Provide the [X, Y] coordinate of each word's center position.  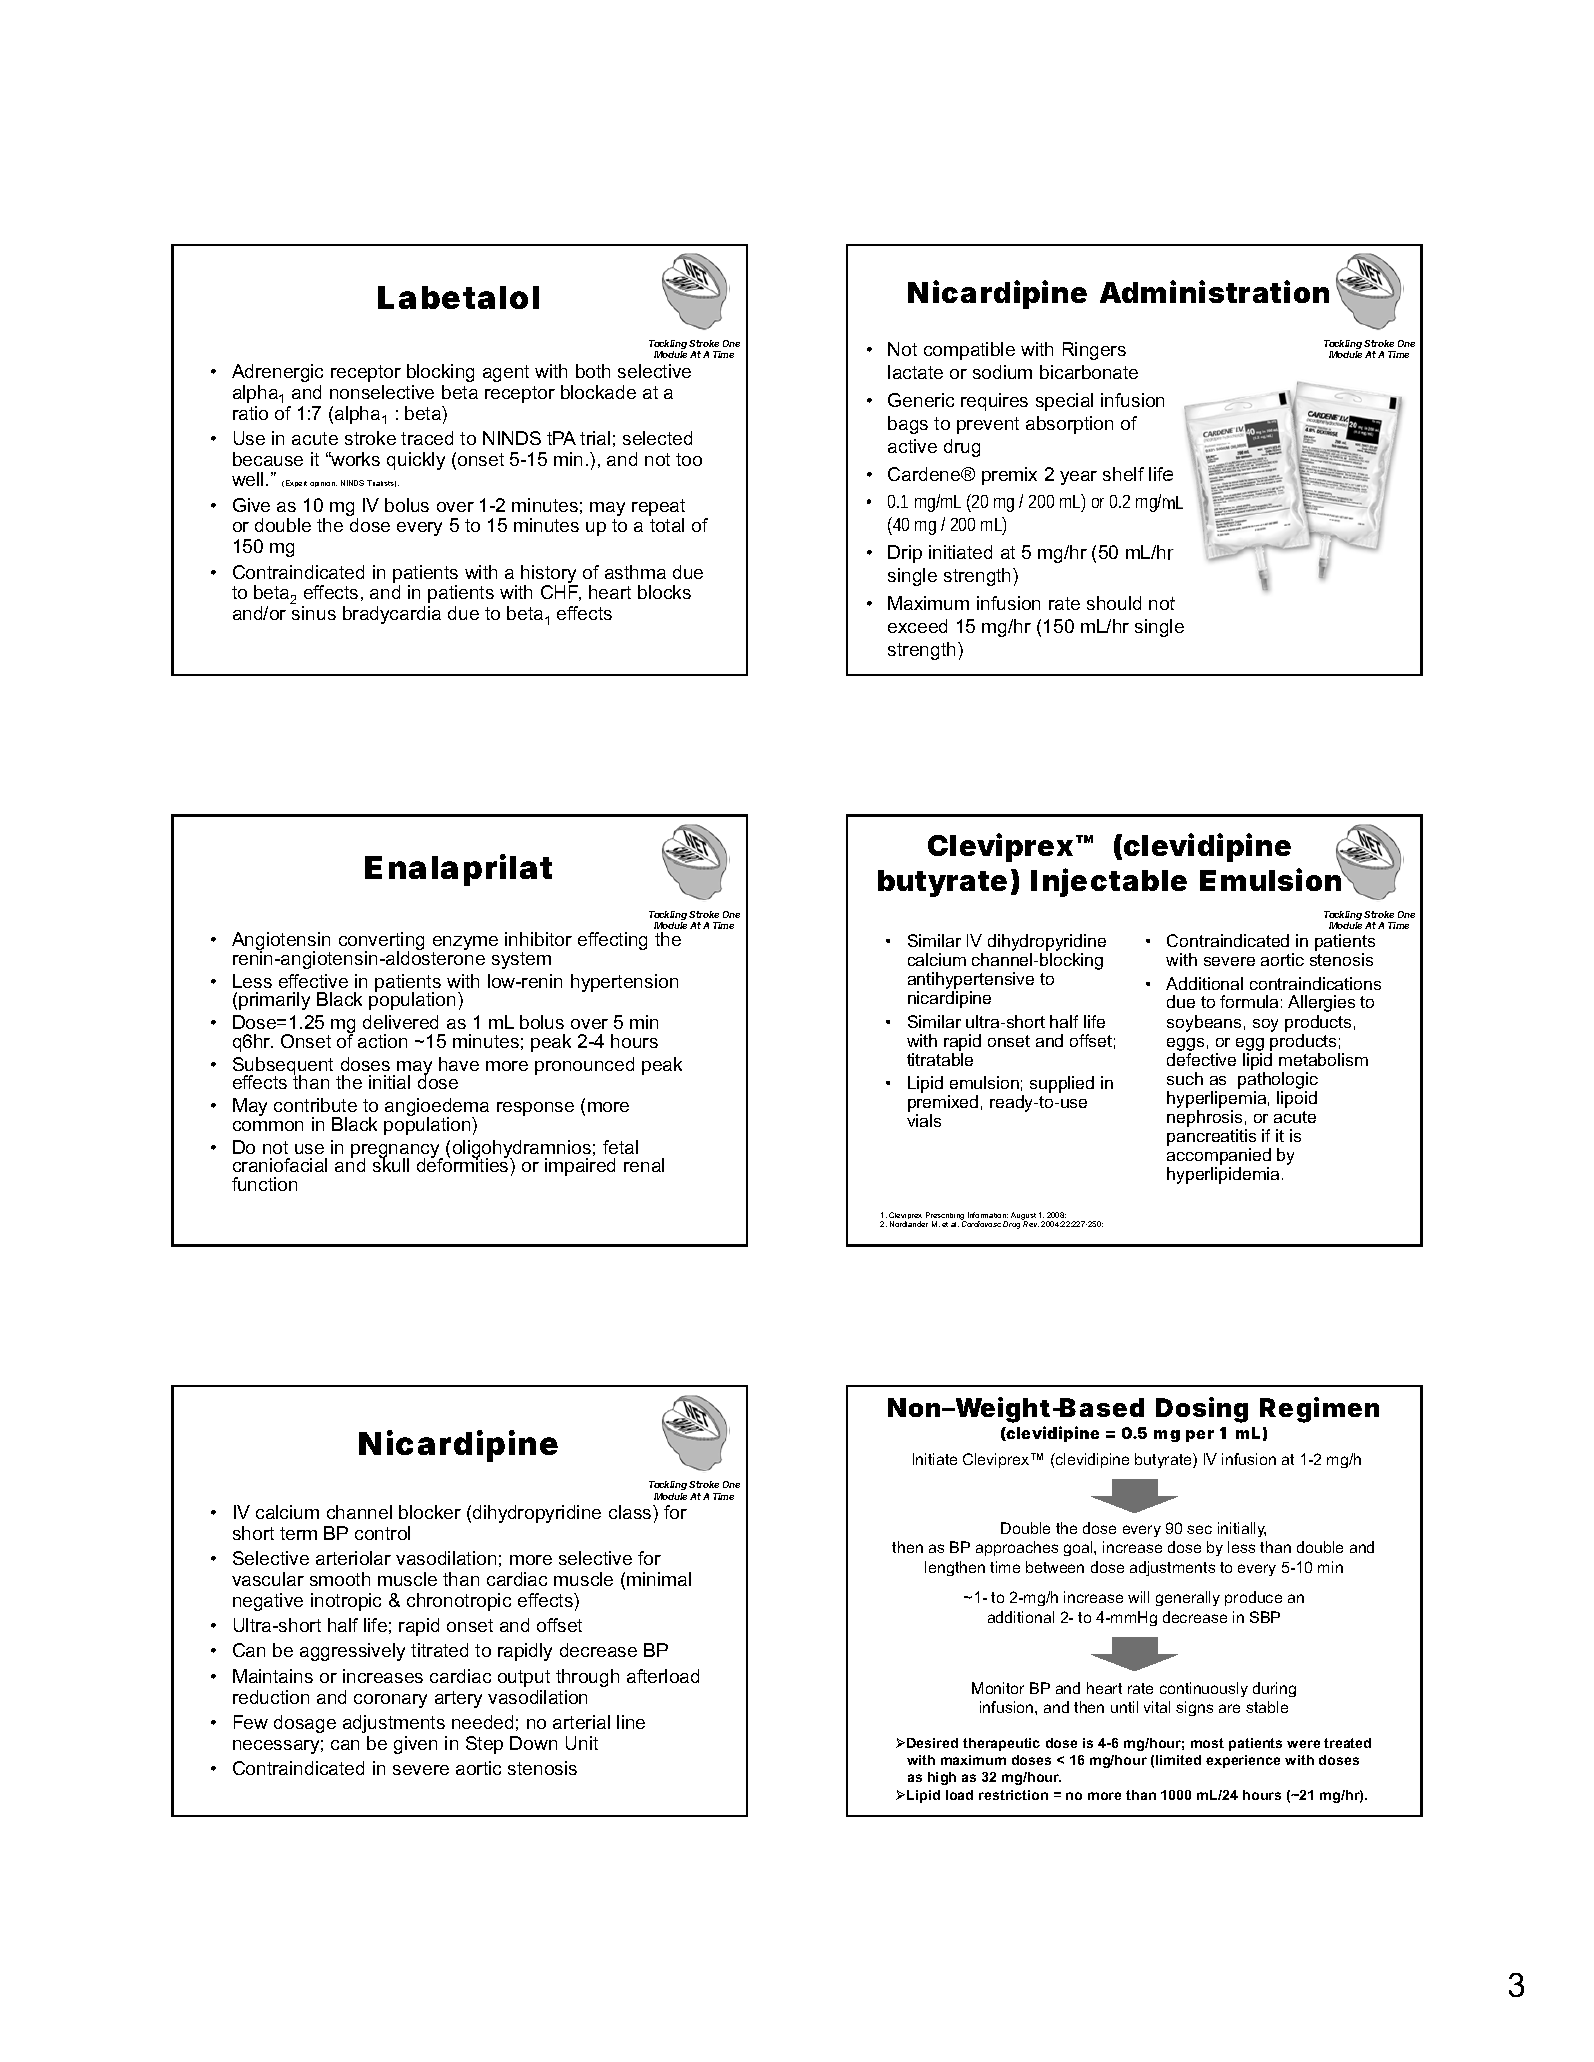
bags [908, 425]
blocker [430, 1512]
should [1114, 603]
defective [1201, 1059]
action [382, 1041]
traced [427, 438]
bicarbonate [1089, 372]
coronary [390, 1701]
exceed [917, 626]
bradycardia [392, 615]
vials [924, 1120]
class [631, 1512]
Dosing [1202, 1410]
